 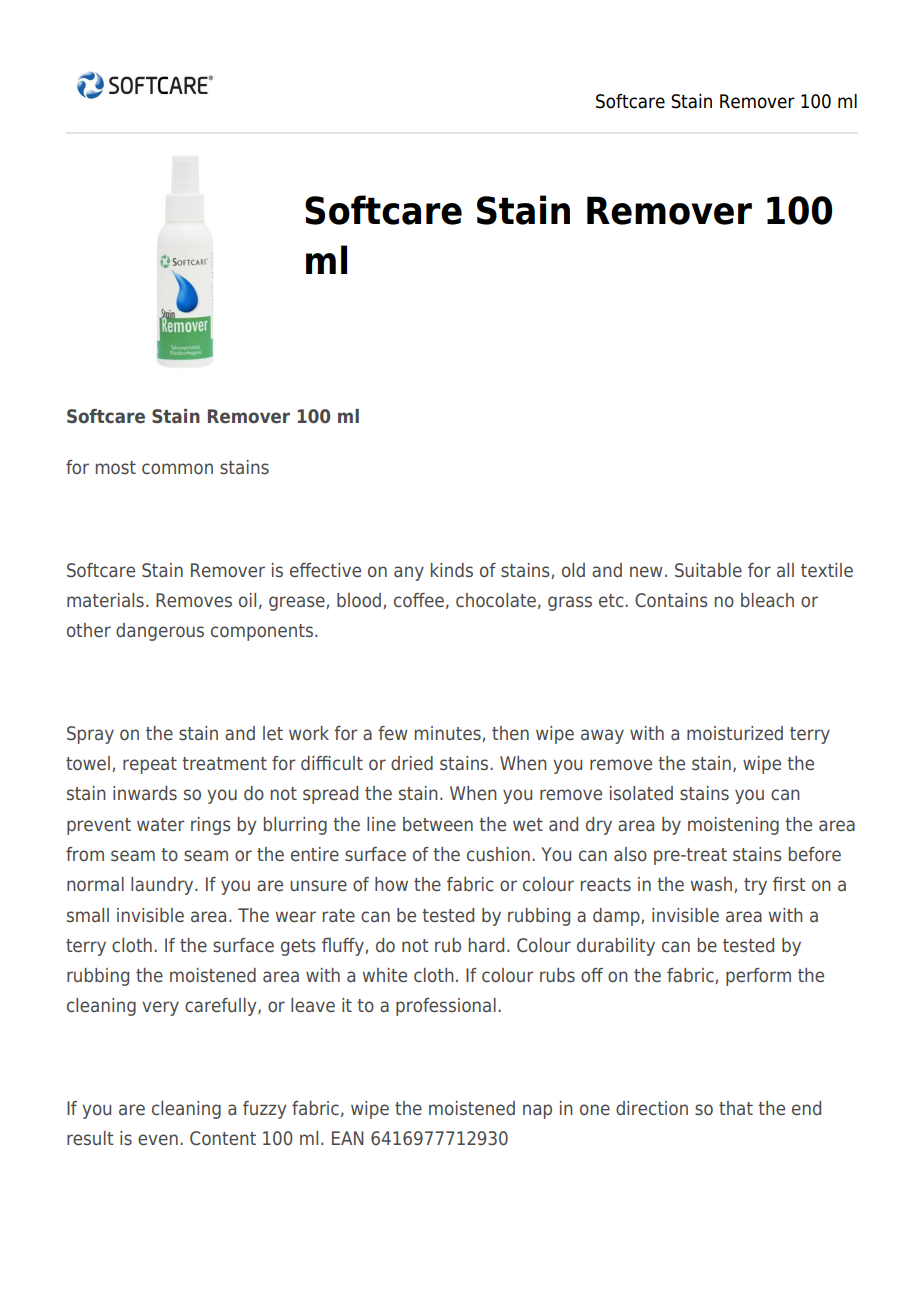 What do you see at coordinates (160, 632) in the page?
I see `dangerous` at bounding box center [160, 632].
